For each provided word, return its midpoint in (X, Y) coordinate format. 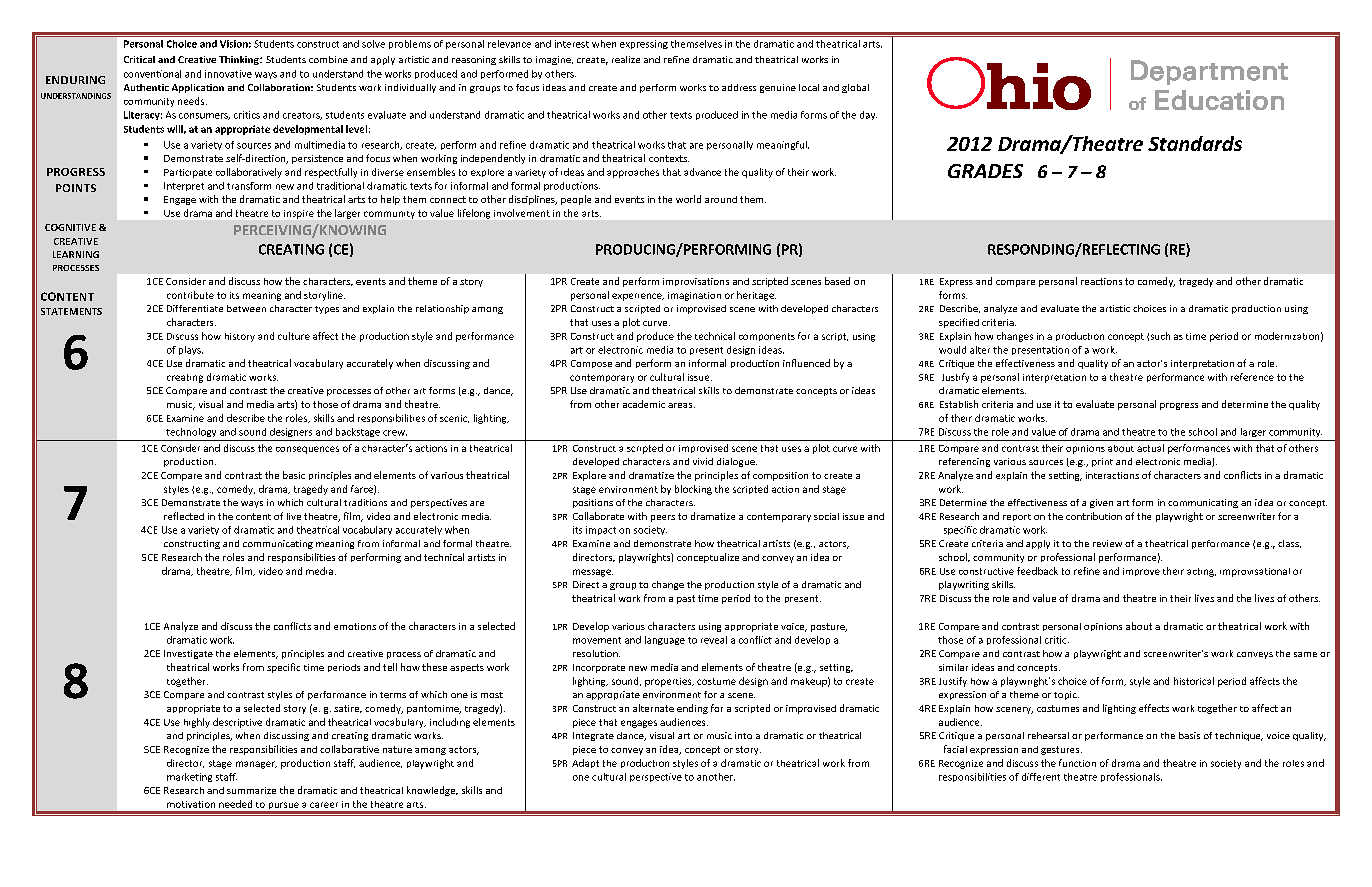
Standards (1195, 143)
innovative (228, 74)
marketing (189, 777)
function (1077, 763)
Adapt (585, 763)
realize (626, 59)
